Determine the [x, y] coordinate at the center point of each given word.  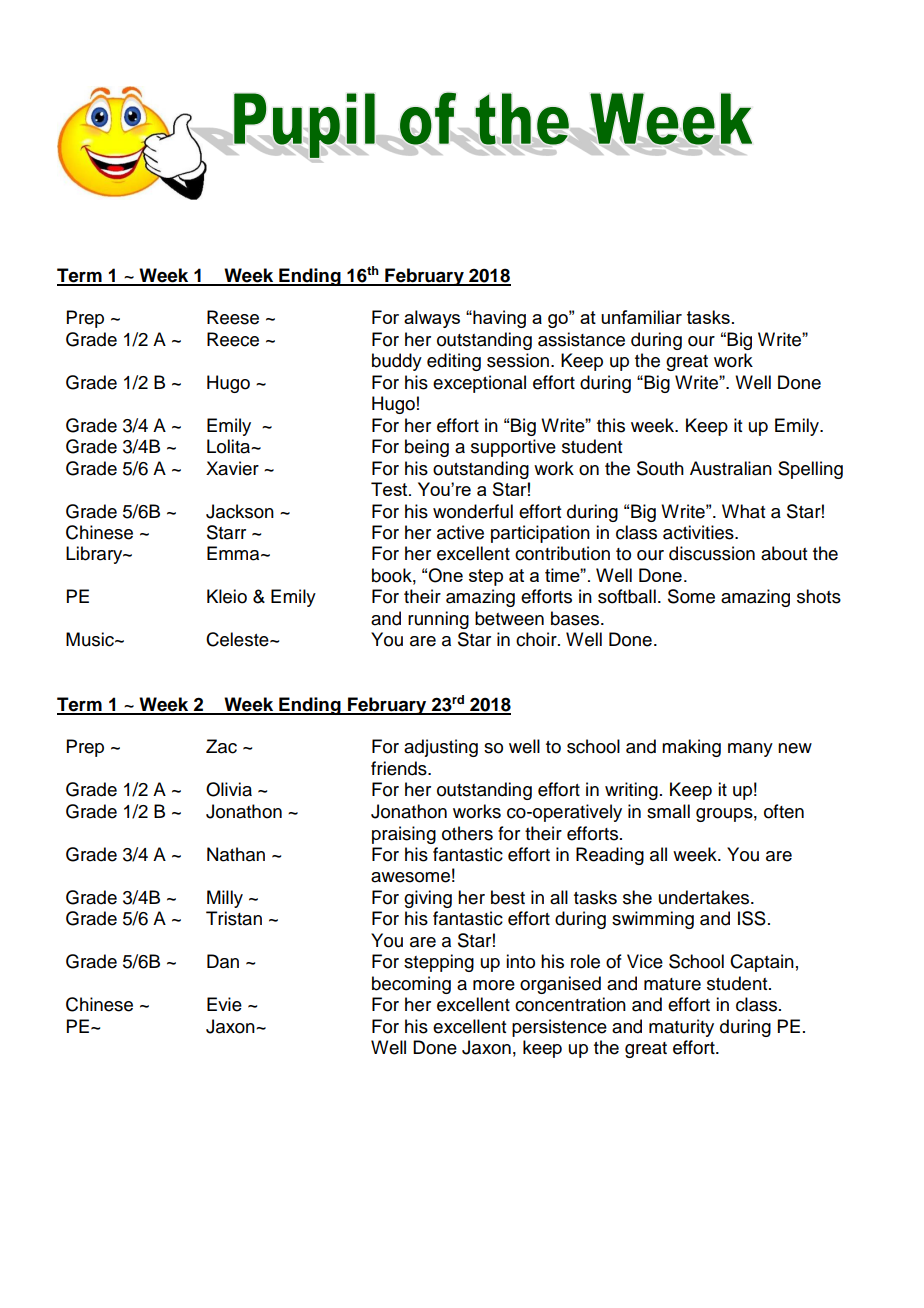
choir [537, 639]
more [494, 985]
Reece [233, 339]
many [750, 750]
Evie [224, 1004]
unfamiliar [641, 317]
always [432, 319]
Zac [221, 746]
